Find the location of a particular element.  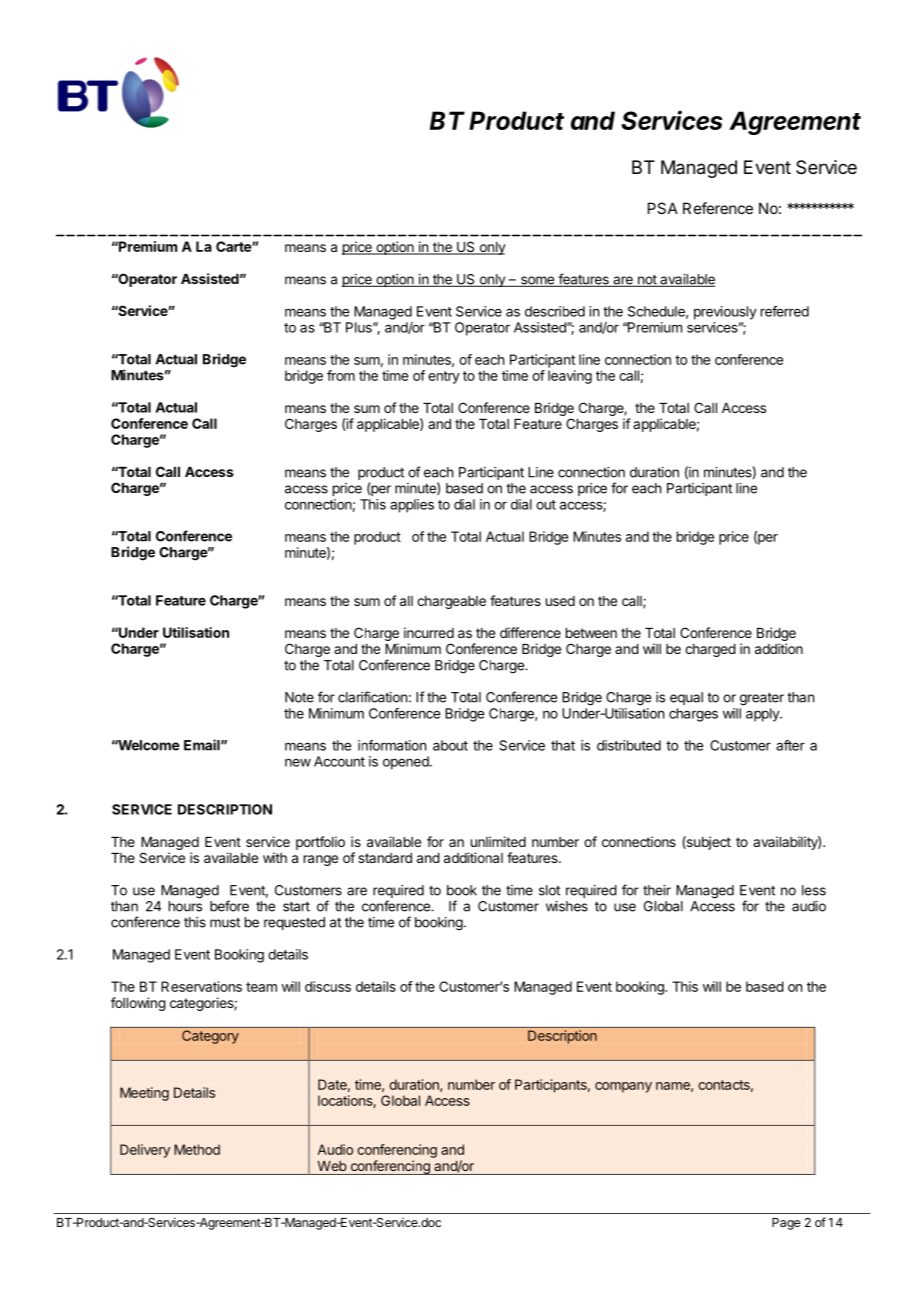

Carte is located at coordinates (234, 246).
